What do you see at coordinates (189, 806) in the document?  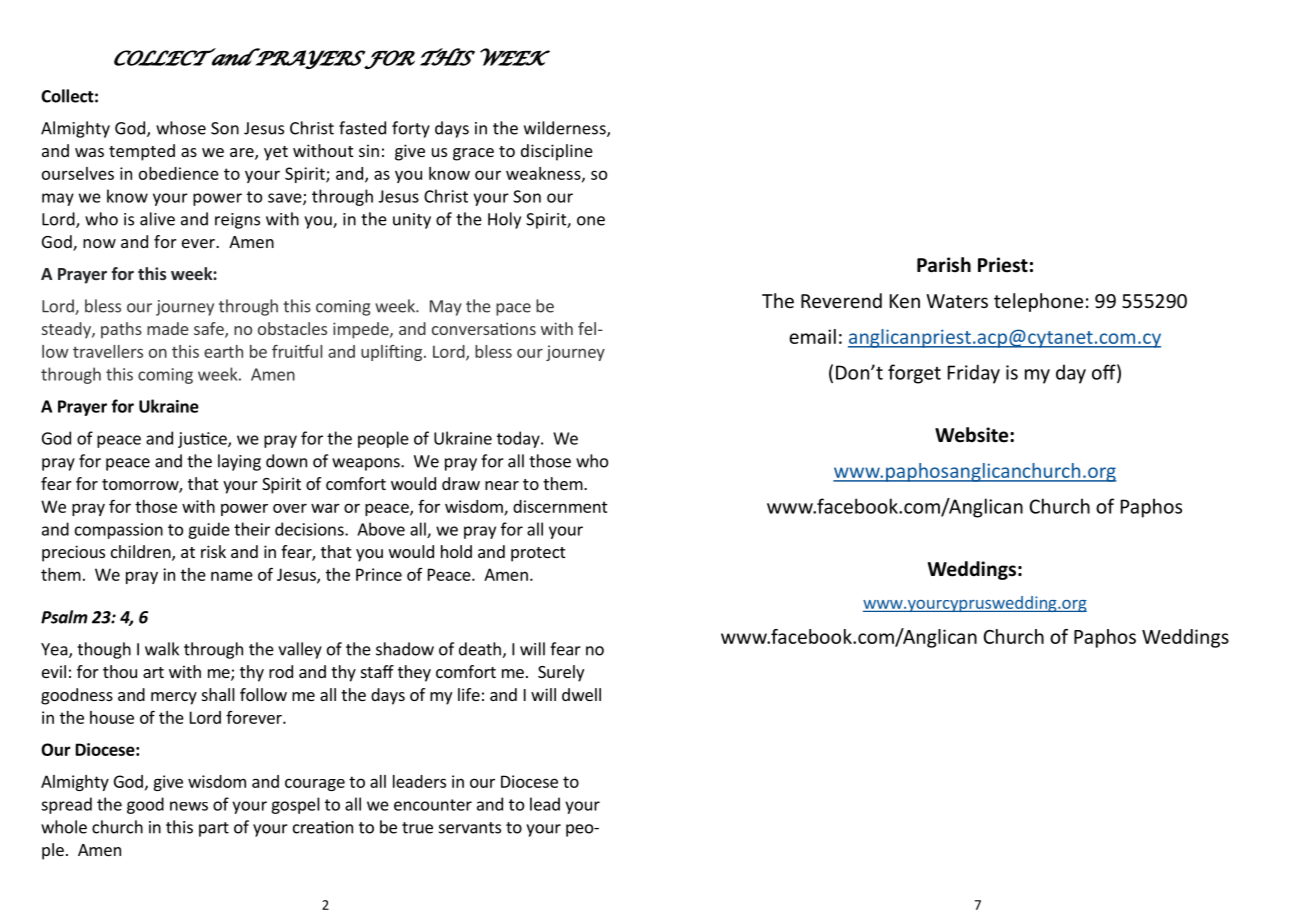 I see `news` at bounding box center [189, 806].
